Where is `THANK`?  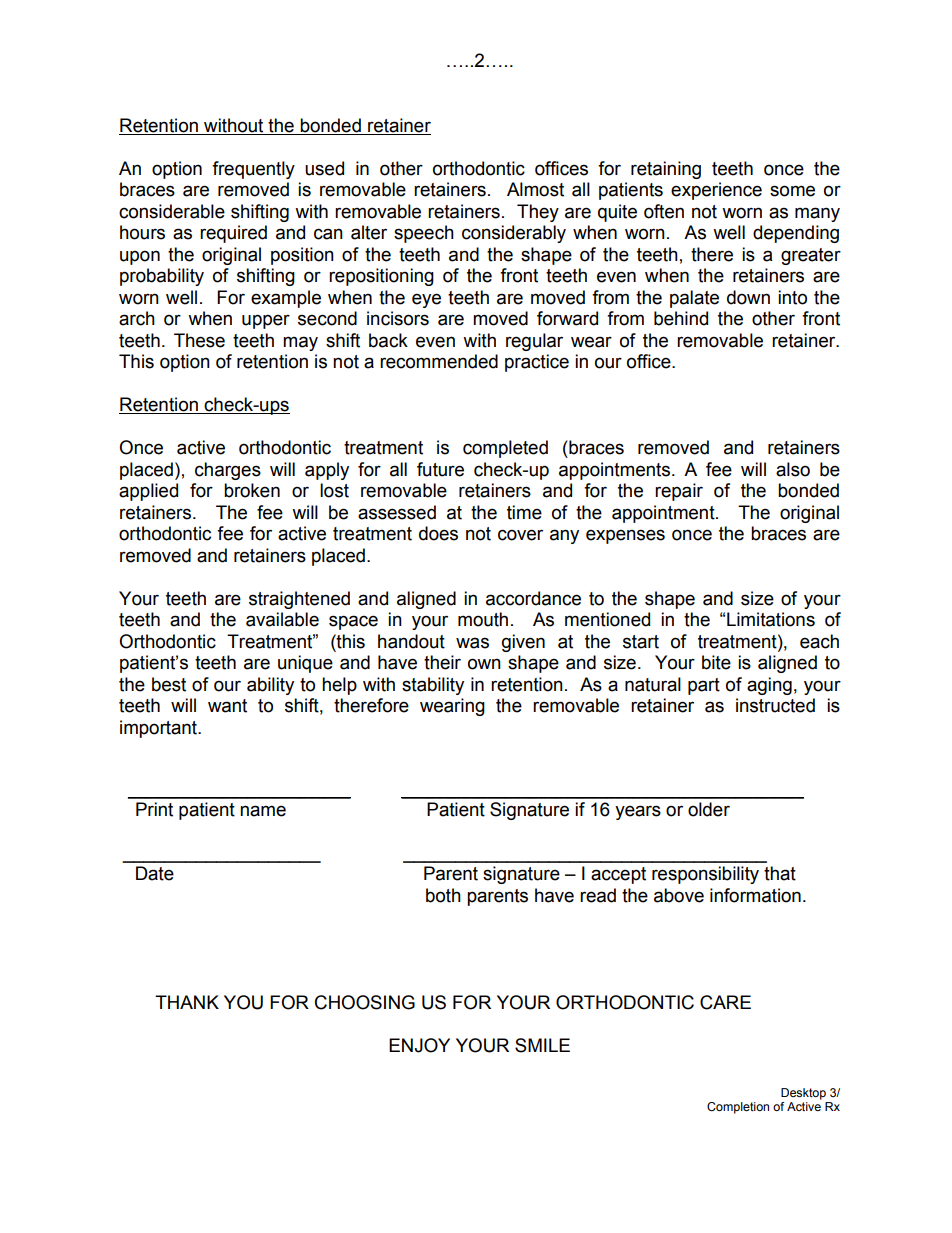
THANK is located at coordinates (187, 1002).
